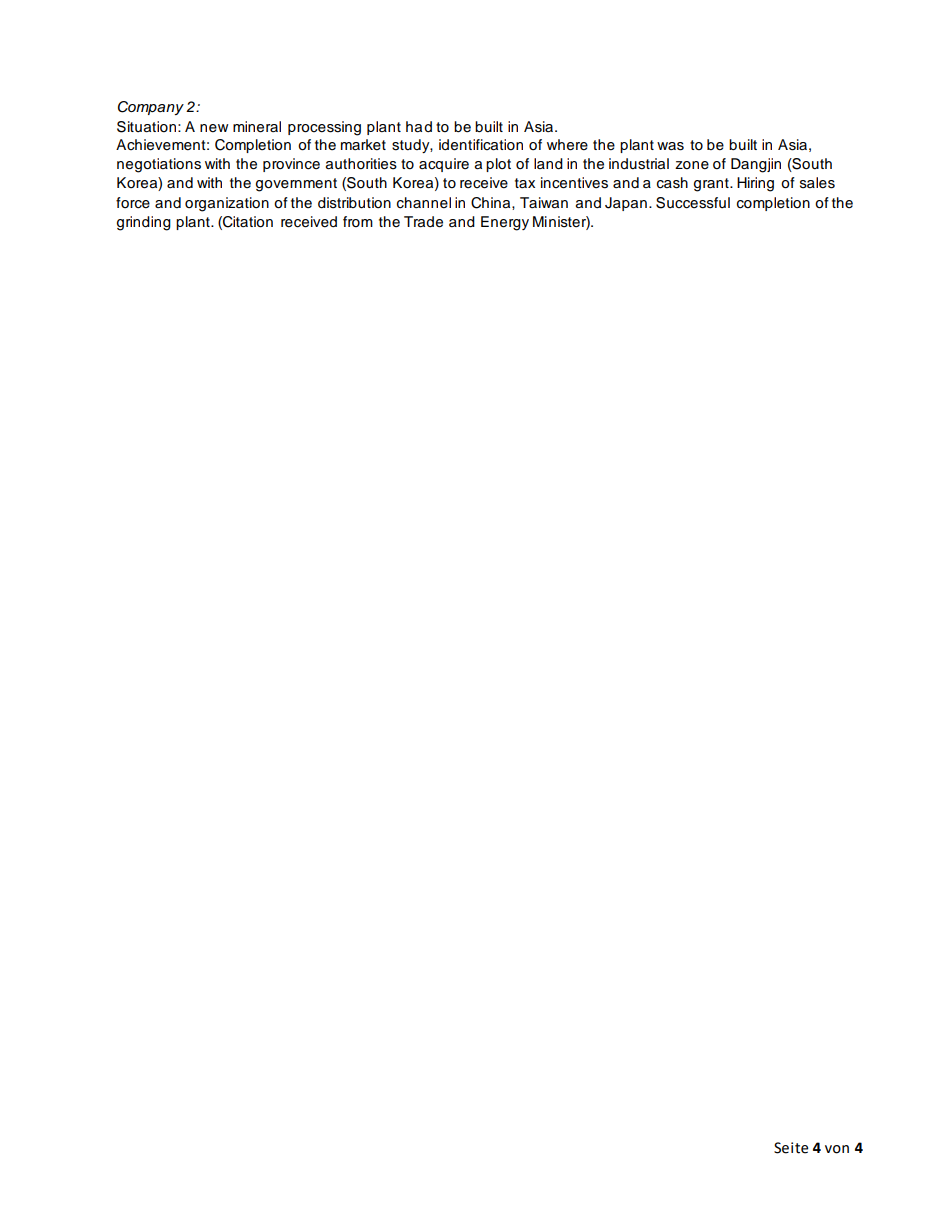 This page has width=952, height=1232. What do you see at coordinates (423, 222) in the page?
I see `Trade` at bounding box center [423, 222].
